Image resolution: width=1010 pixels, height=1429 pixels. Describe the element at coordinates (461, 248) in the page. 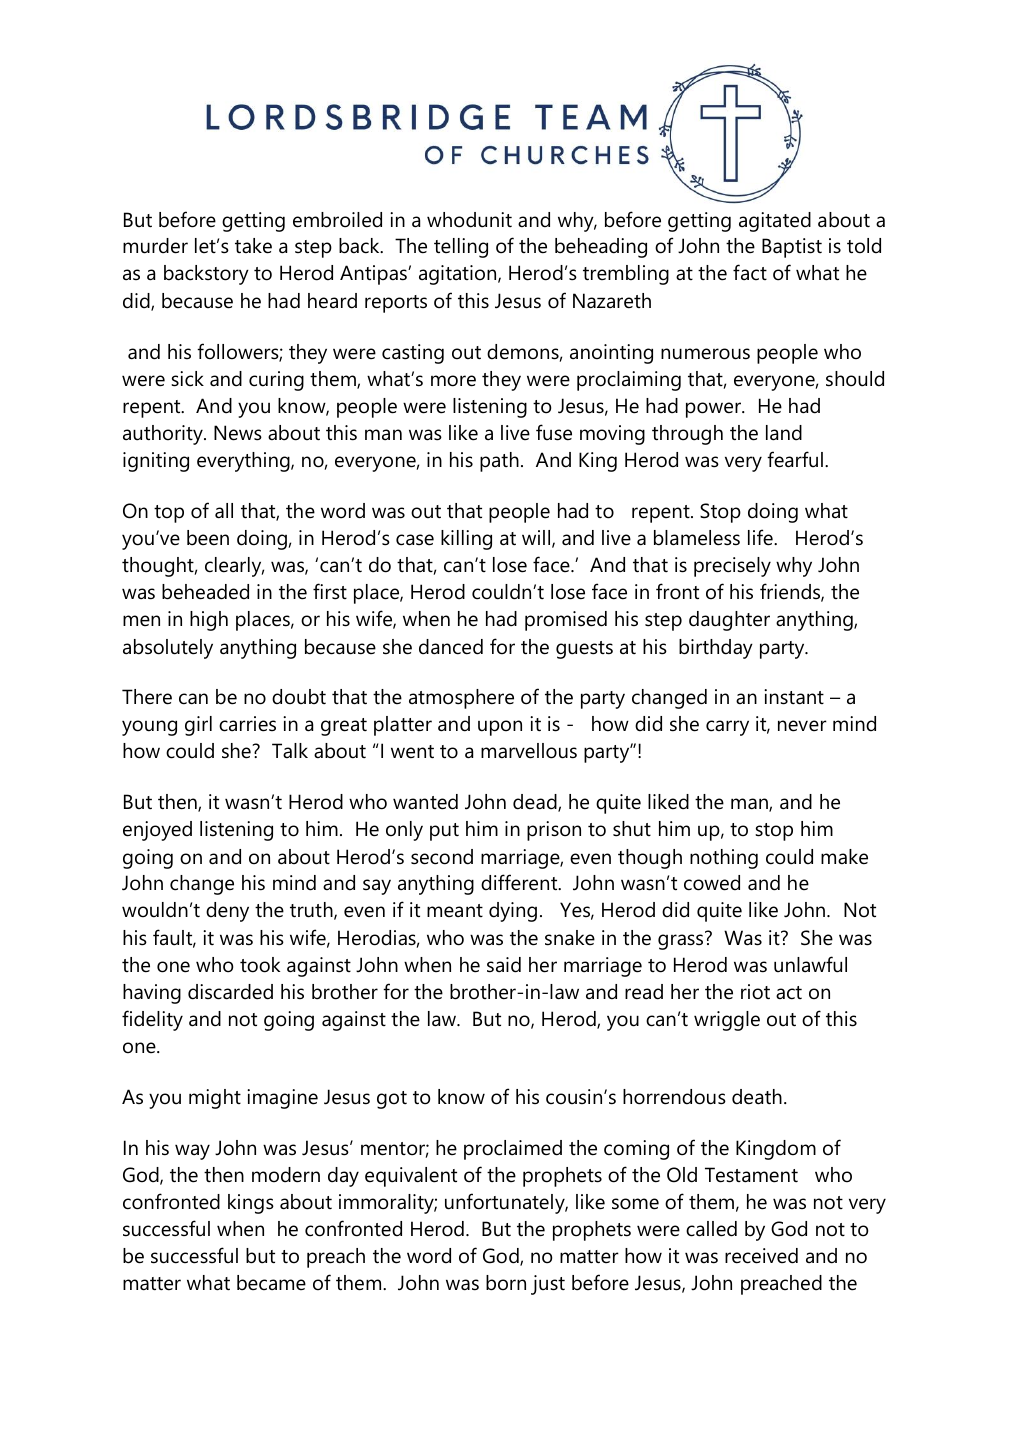

I see `telling` at that location.
